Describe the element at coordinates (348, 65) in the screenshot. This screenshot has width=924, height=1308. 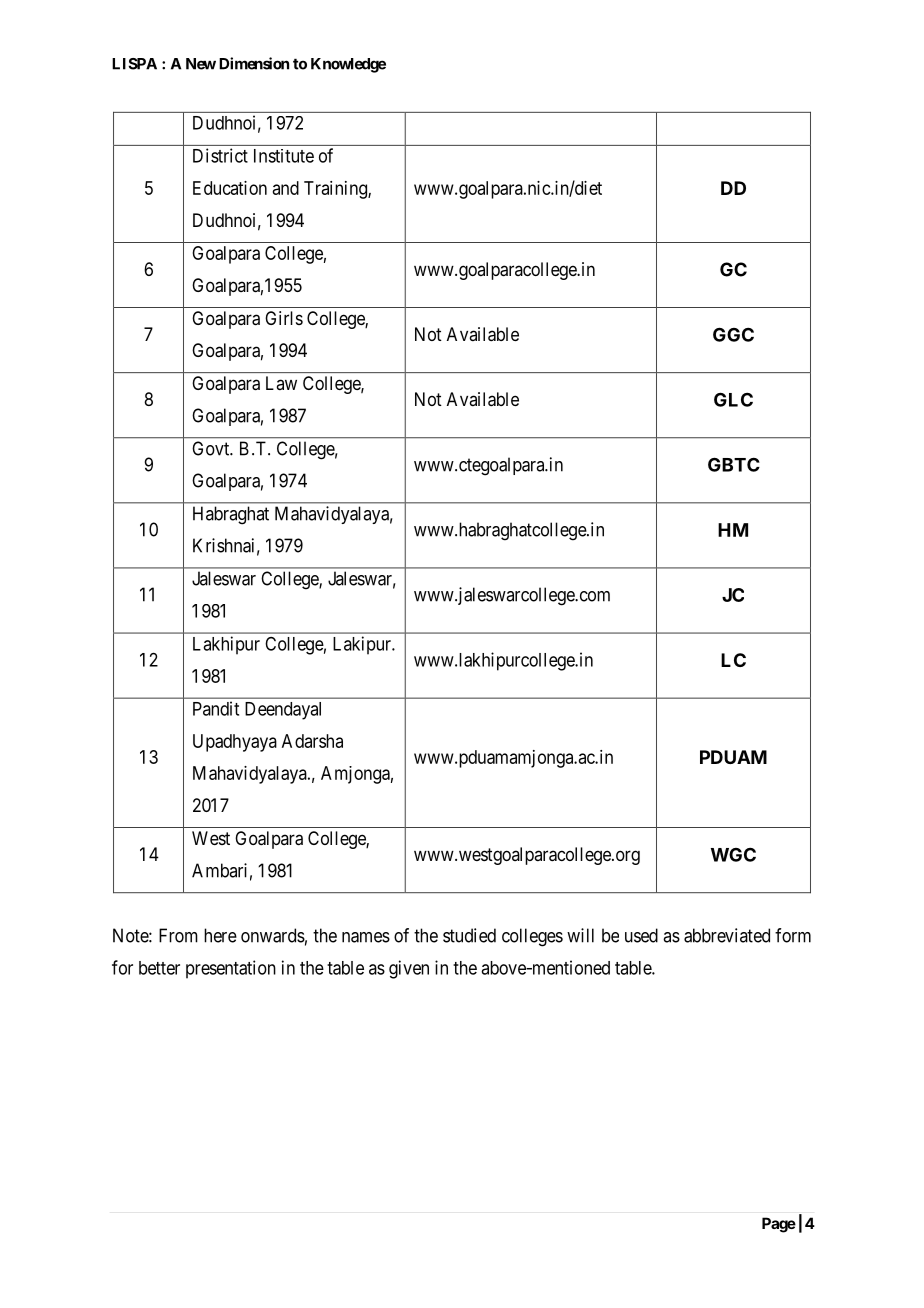
I see `Knowledge` at that location.
